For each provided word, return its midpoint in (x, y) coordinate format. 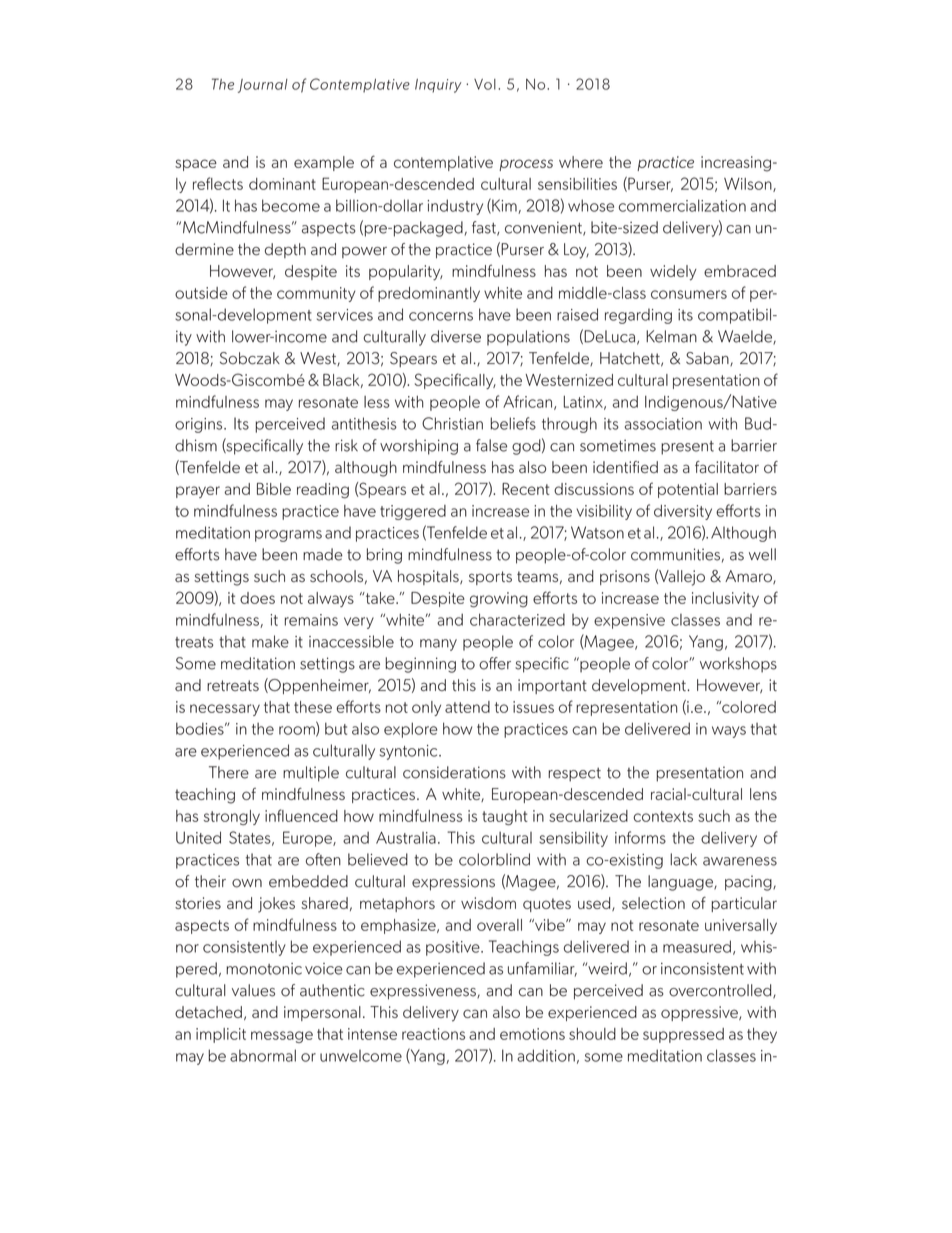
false (491, 445)
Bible (274, 489)
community (316, 294)
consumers (689, 294)
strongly (232, 817)
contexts (663, 816)
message (282, 1037)
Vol (485, 84)
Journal (263, 86)
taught (505, 817)
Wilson (749, 185)
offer (495, 663)
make (270, 641)
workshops (738, 665)
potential (688, 490)
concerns (441, 316)
